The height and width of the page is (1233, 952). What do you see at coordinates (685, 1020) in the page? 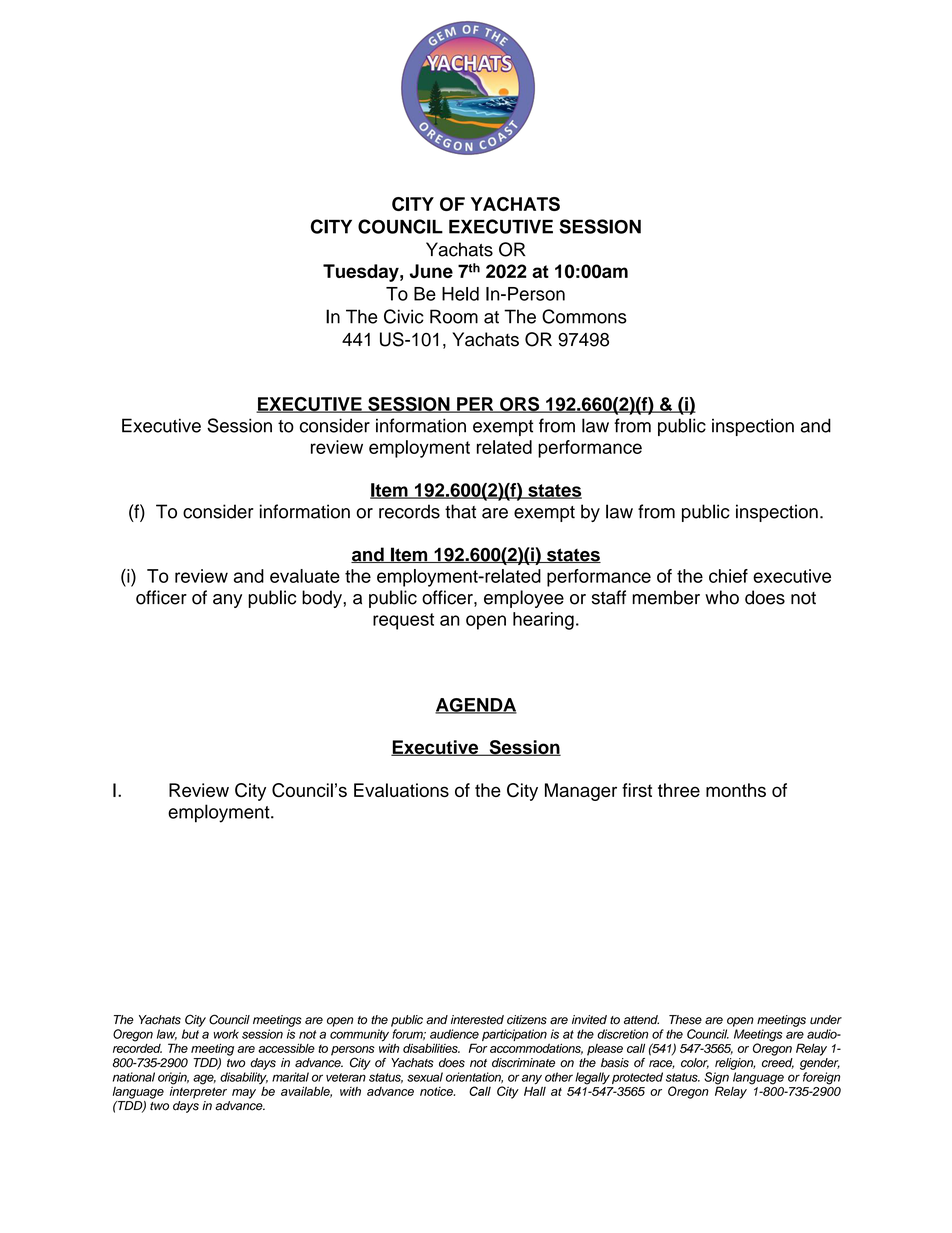
I see `These` at bounding box center [685, 1020].
